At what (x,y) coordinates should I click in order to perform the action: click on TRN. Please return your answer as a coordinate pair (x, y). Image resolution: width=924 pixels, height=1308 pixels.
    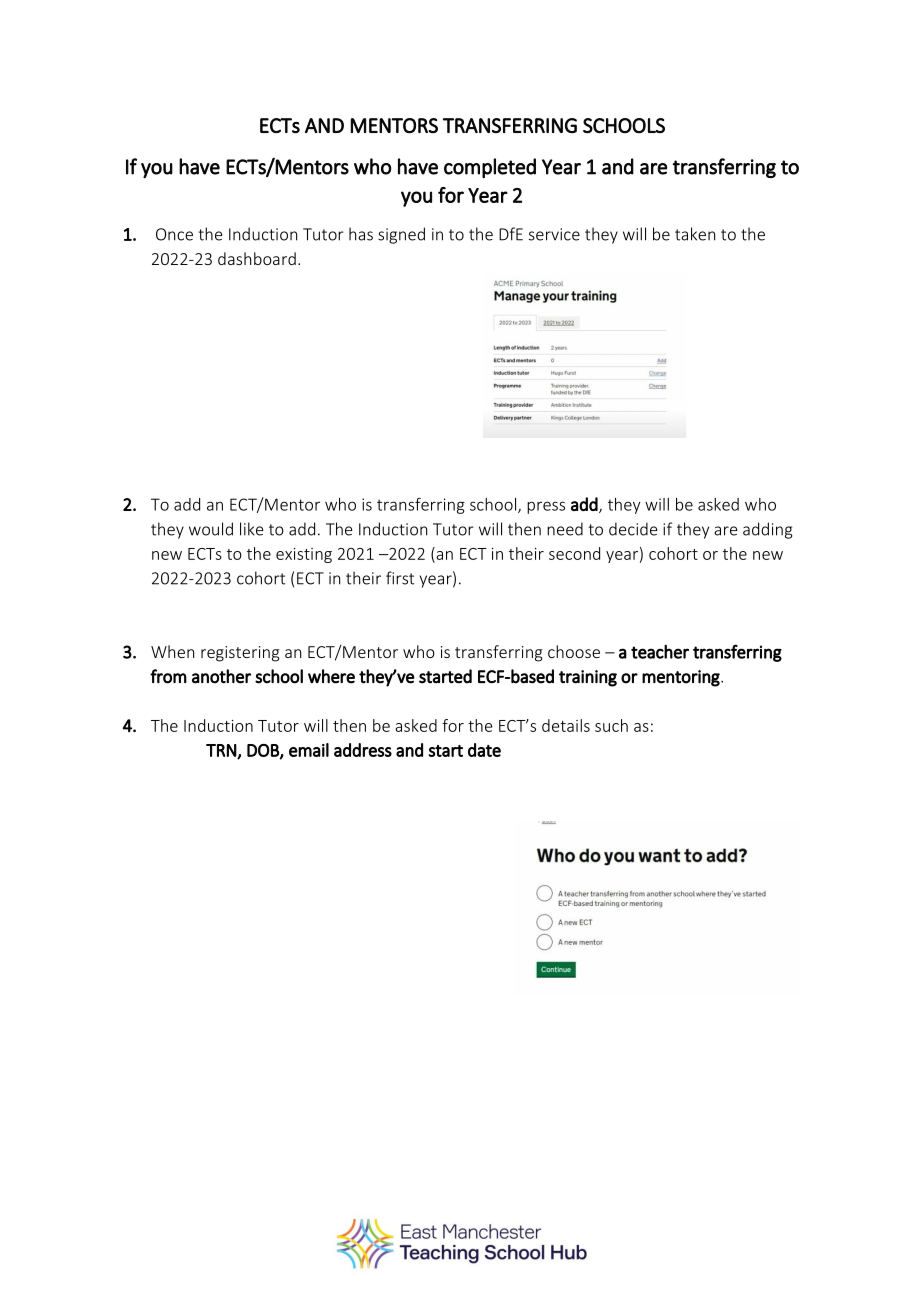
    Looking at the image, I should click on (222, 751).
